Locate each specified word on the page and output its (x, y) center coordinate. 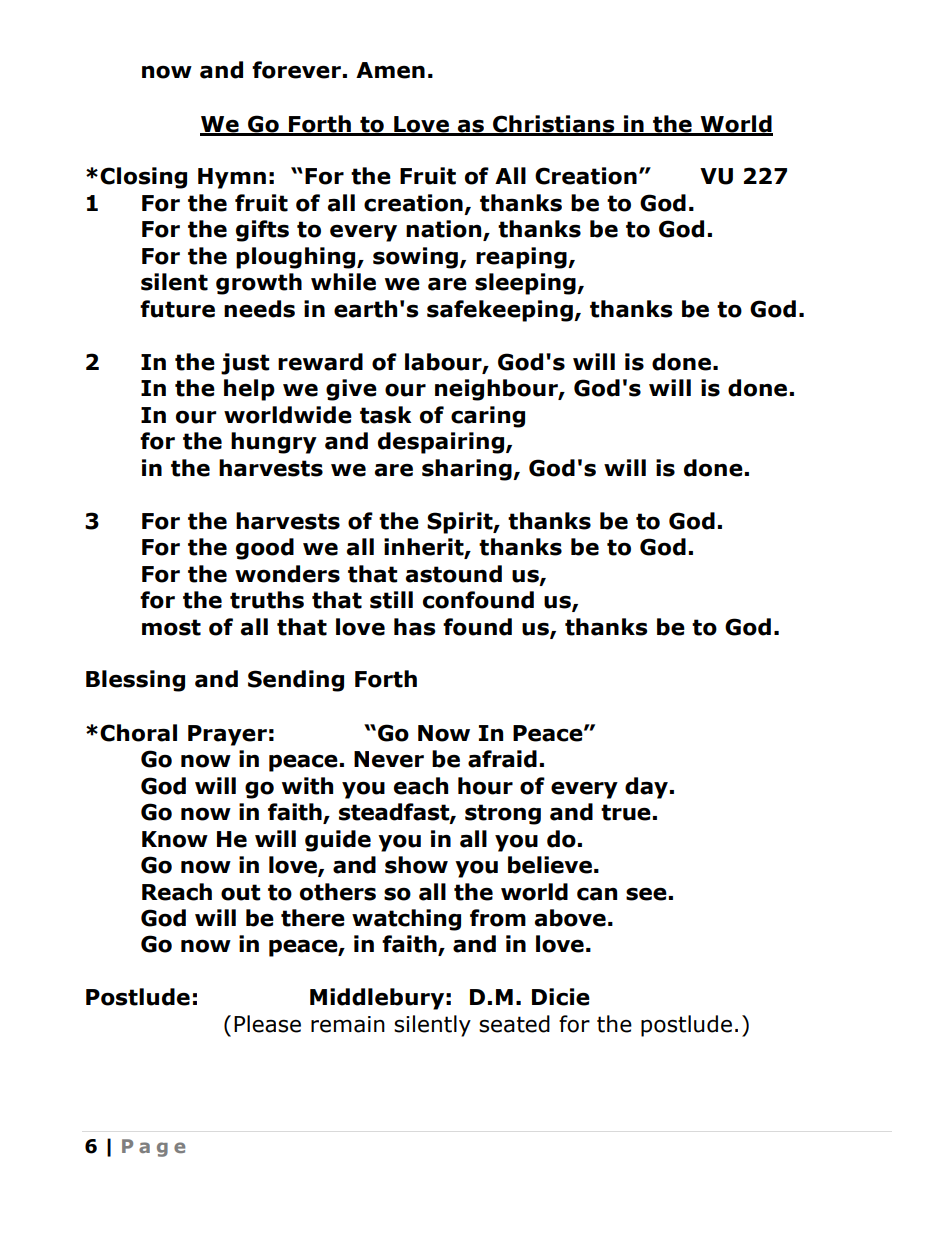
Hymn (232, 178)
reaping (522, 258)
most (171, 627)
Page (153, 1148)
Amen (390, 70)
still (391, 600)
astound (453, 574)
